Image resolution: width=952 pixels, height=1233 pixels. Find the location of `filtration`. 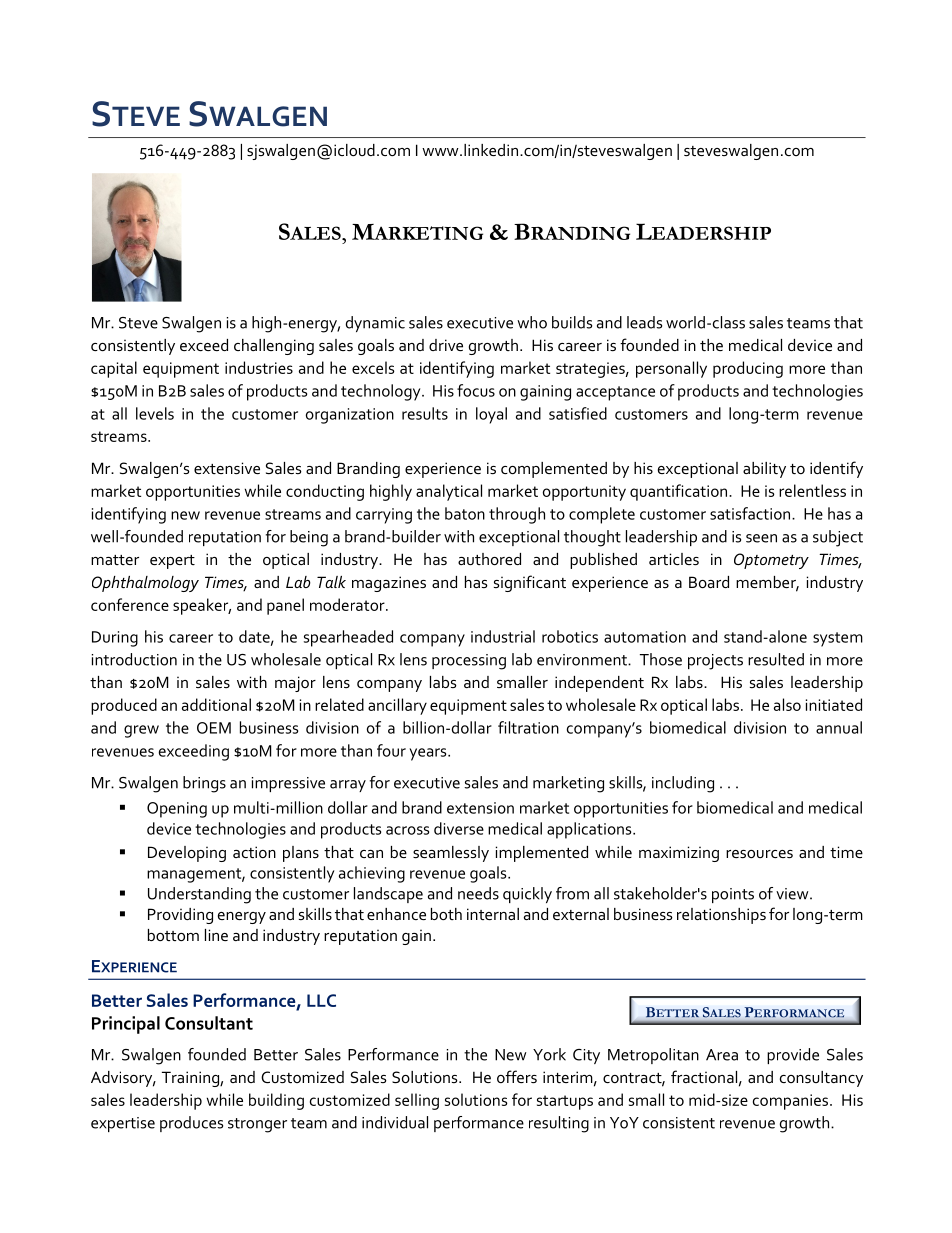

filtration is located at coordinates (528, 727).
